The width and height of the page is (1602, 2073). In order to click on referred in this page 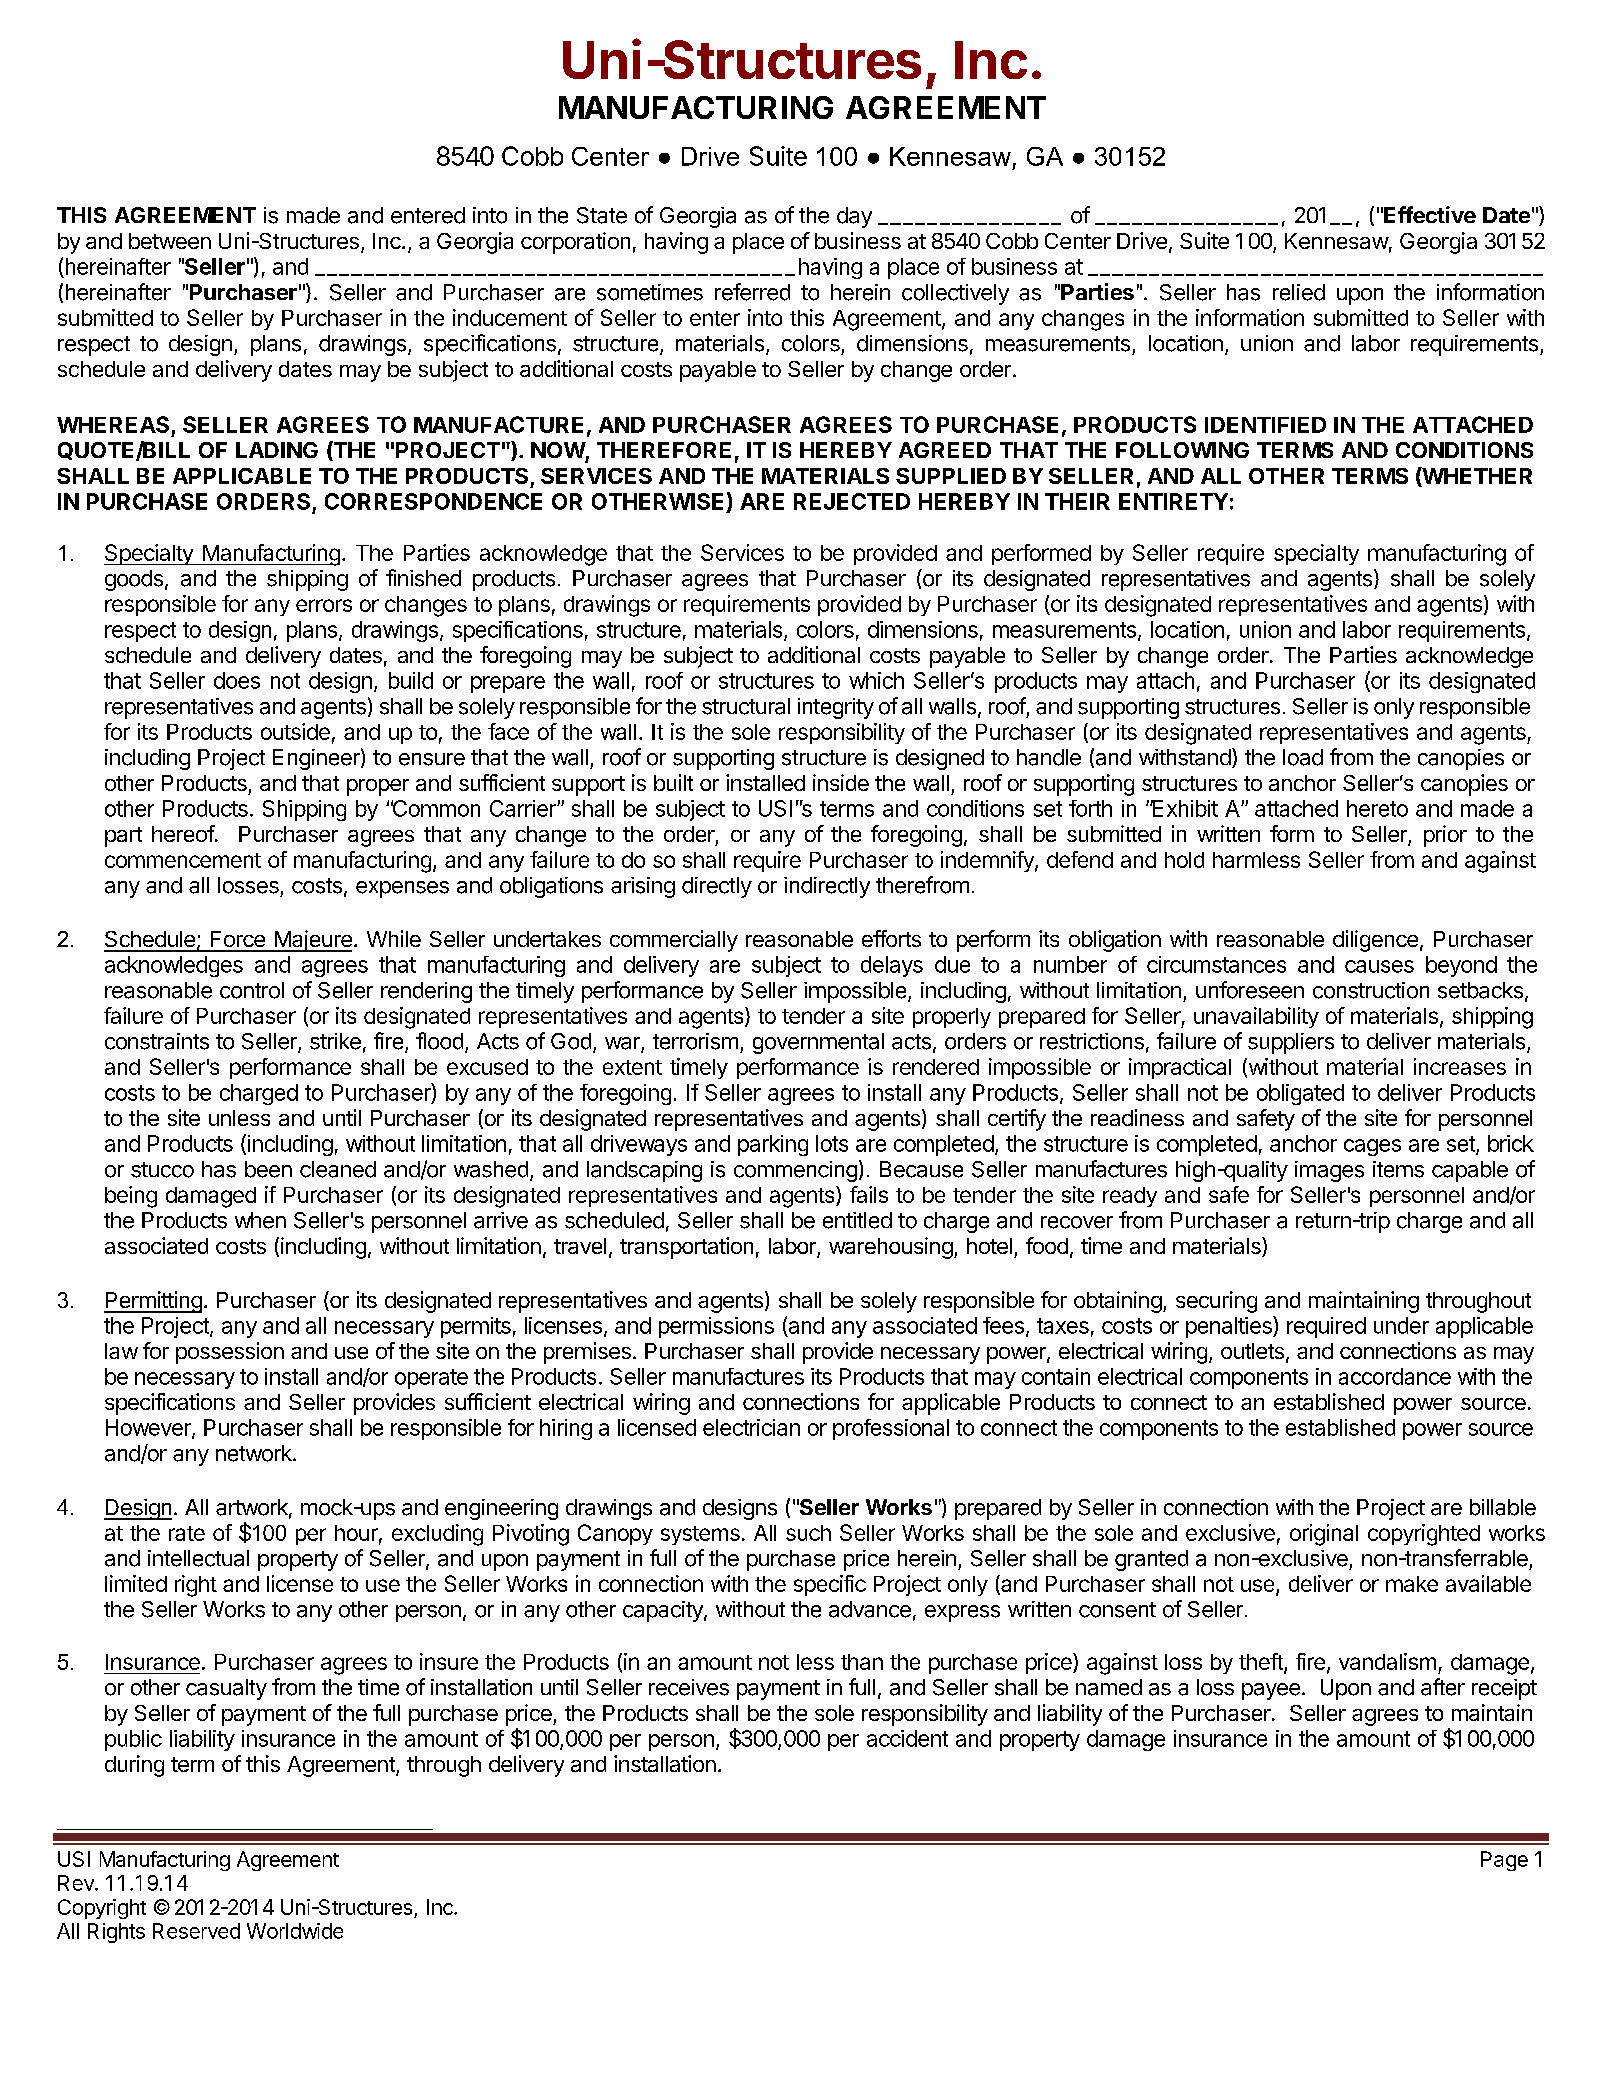, I will do `click(752, 292)`.
